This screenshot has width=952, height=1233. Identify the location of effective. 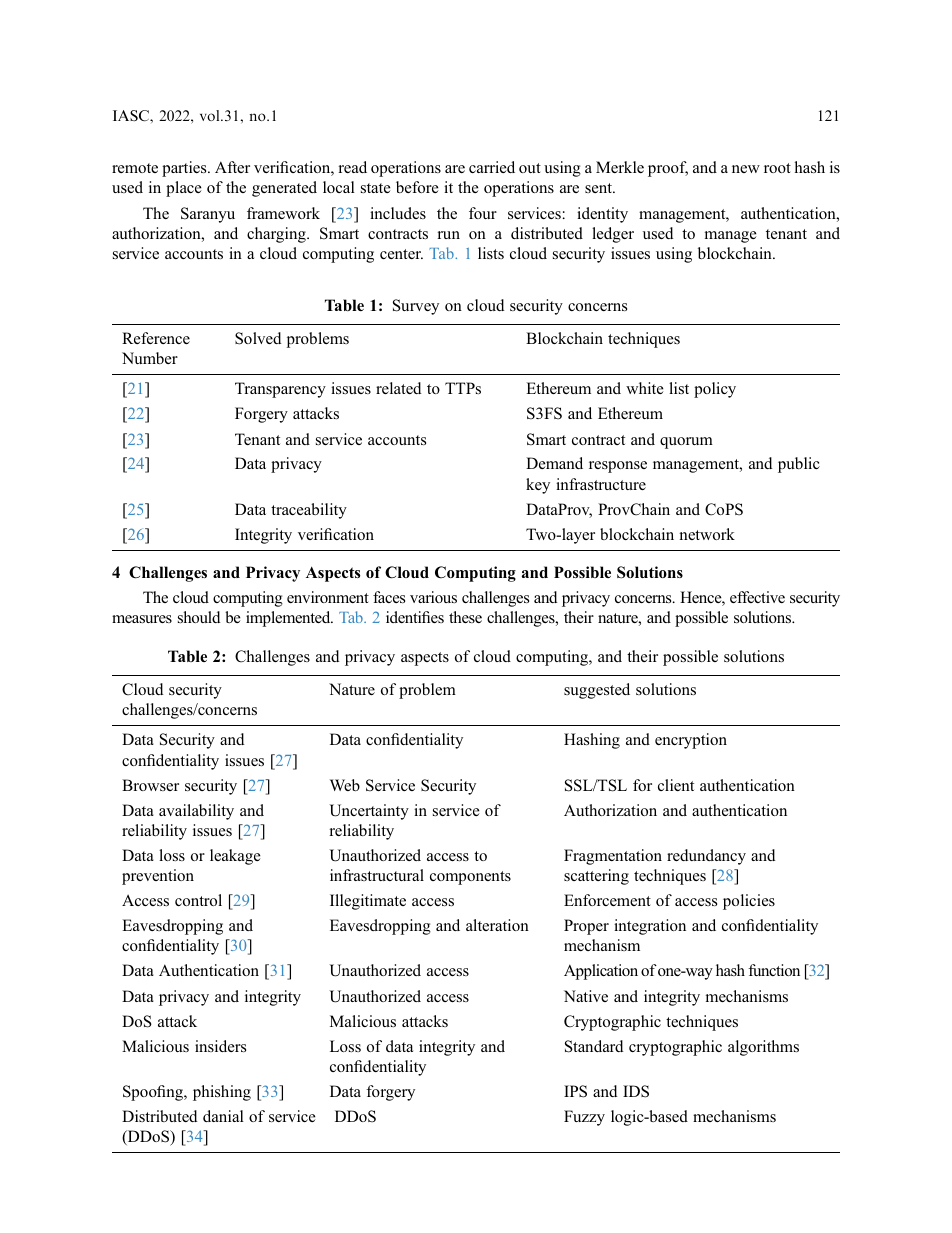
(757, 597).
